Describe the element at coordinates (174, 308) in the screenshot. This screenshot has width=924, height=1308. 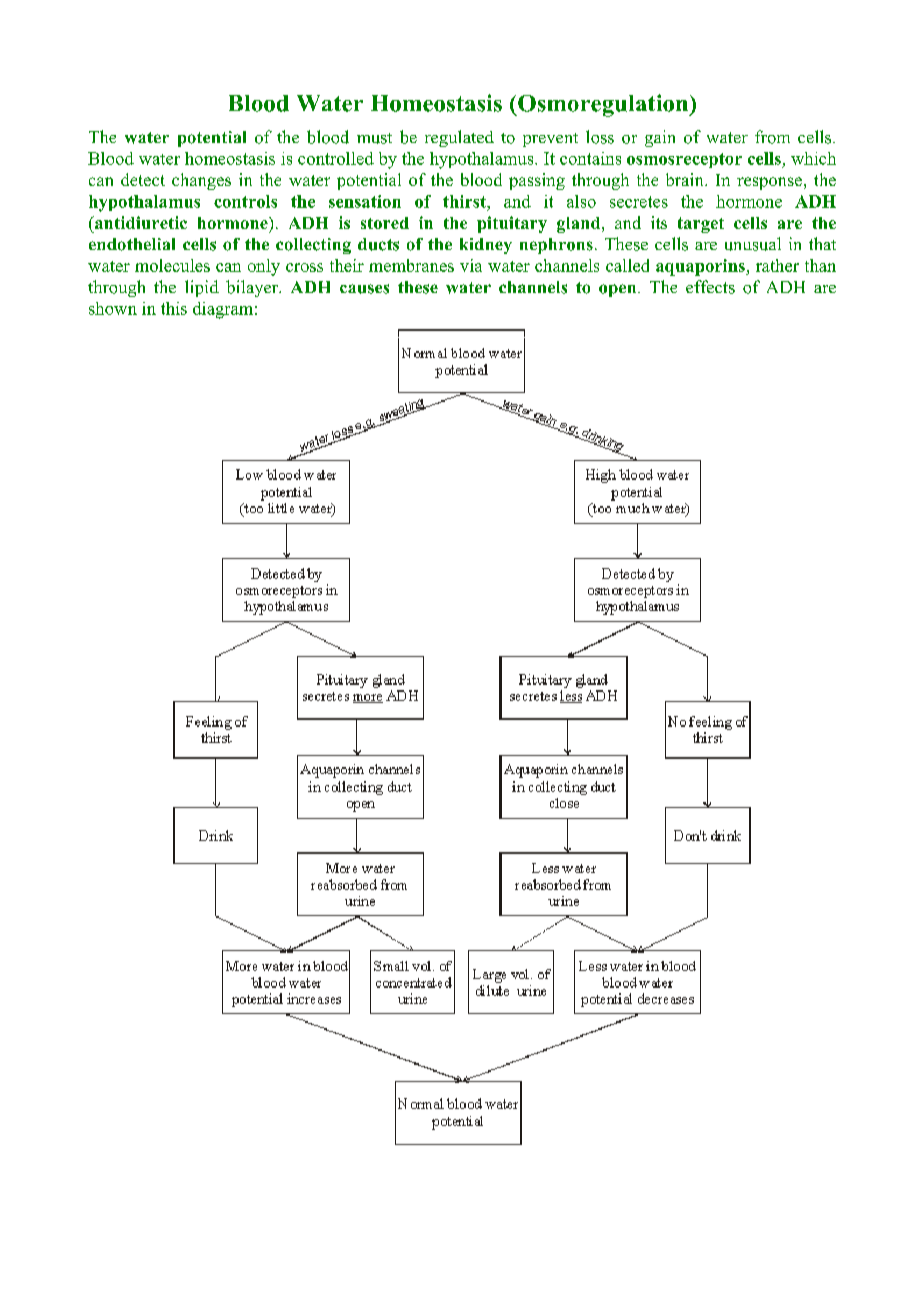
I see `this` at that location.
